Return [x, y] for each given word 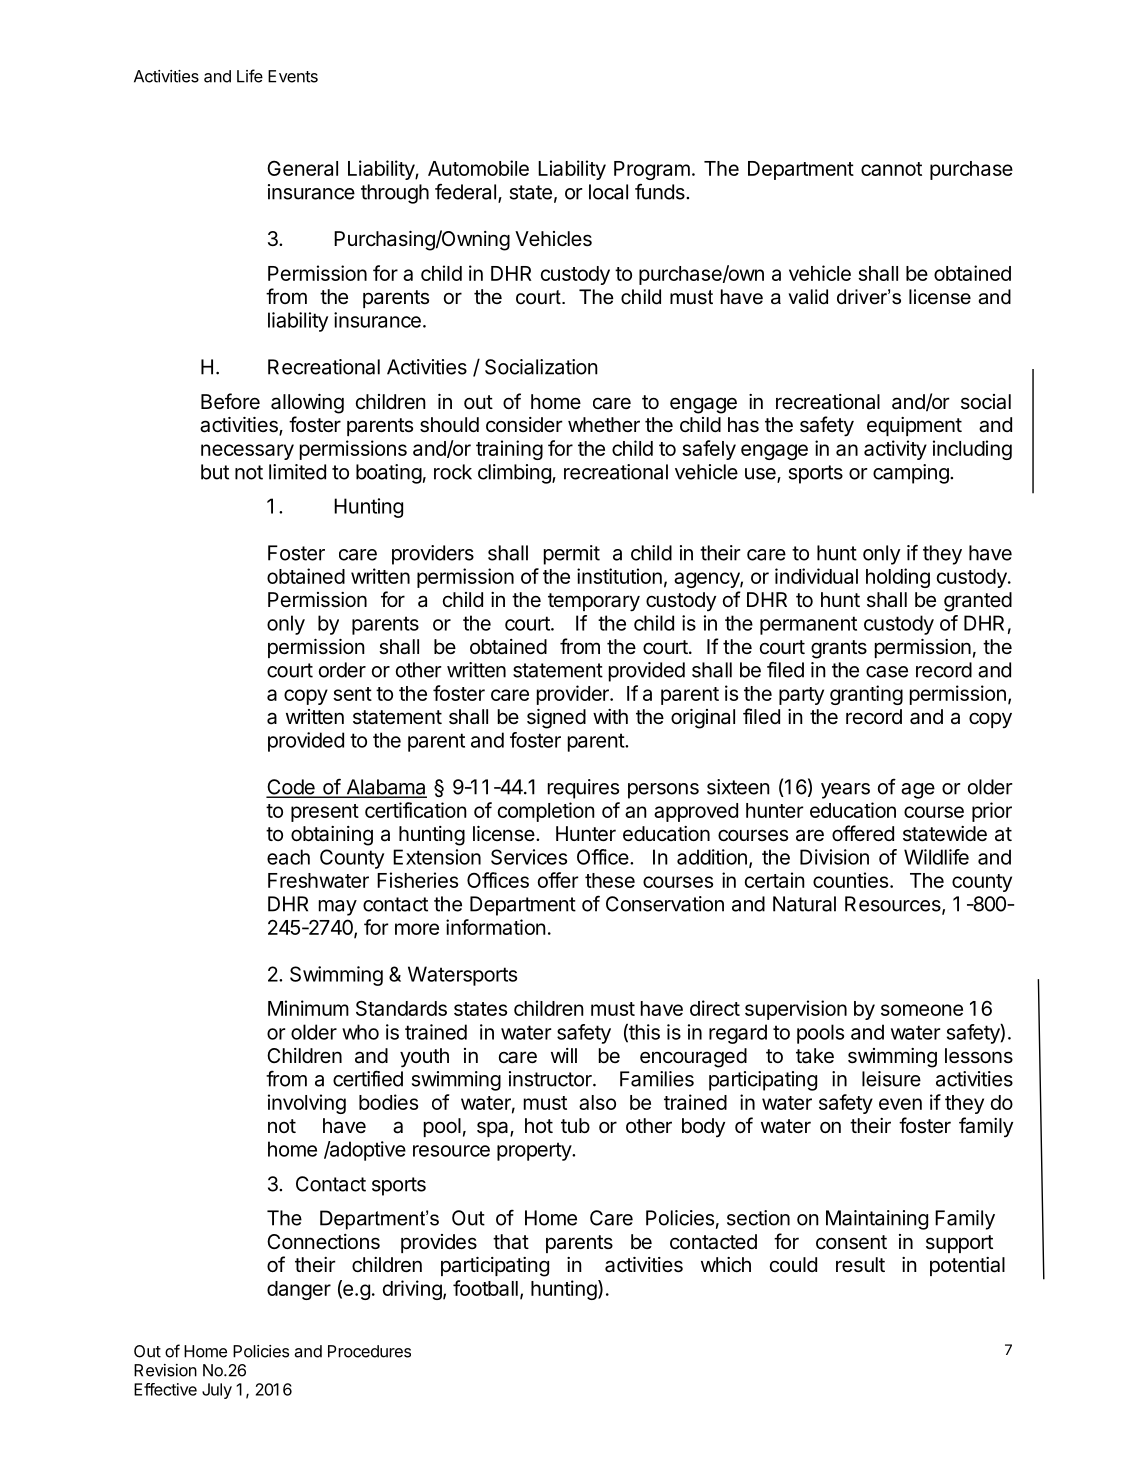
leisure [891, 1079]
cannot [891, 169]
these [610, 880]
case [887, 672]
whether [604, 424]
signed [556, 719]
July [217, 1391]
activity [895, 450]
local [608, 192]
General [302, 168]
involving [307, 1104]
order [342, 670]
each [288, 857]
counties [852, 880]
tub [575, 1125]
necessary [247, 452]
